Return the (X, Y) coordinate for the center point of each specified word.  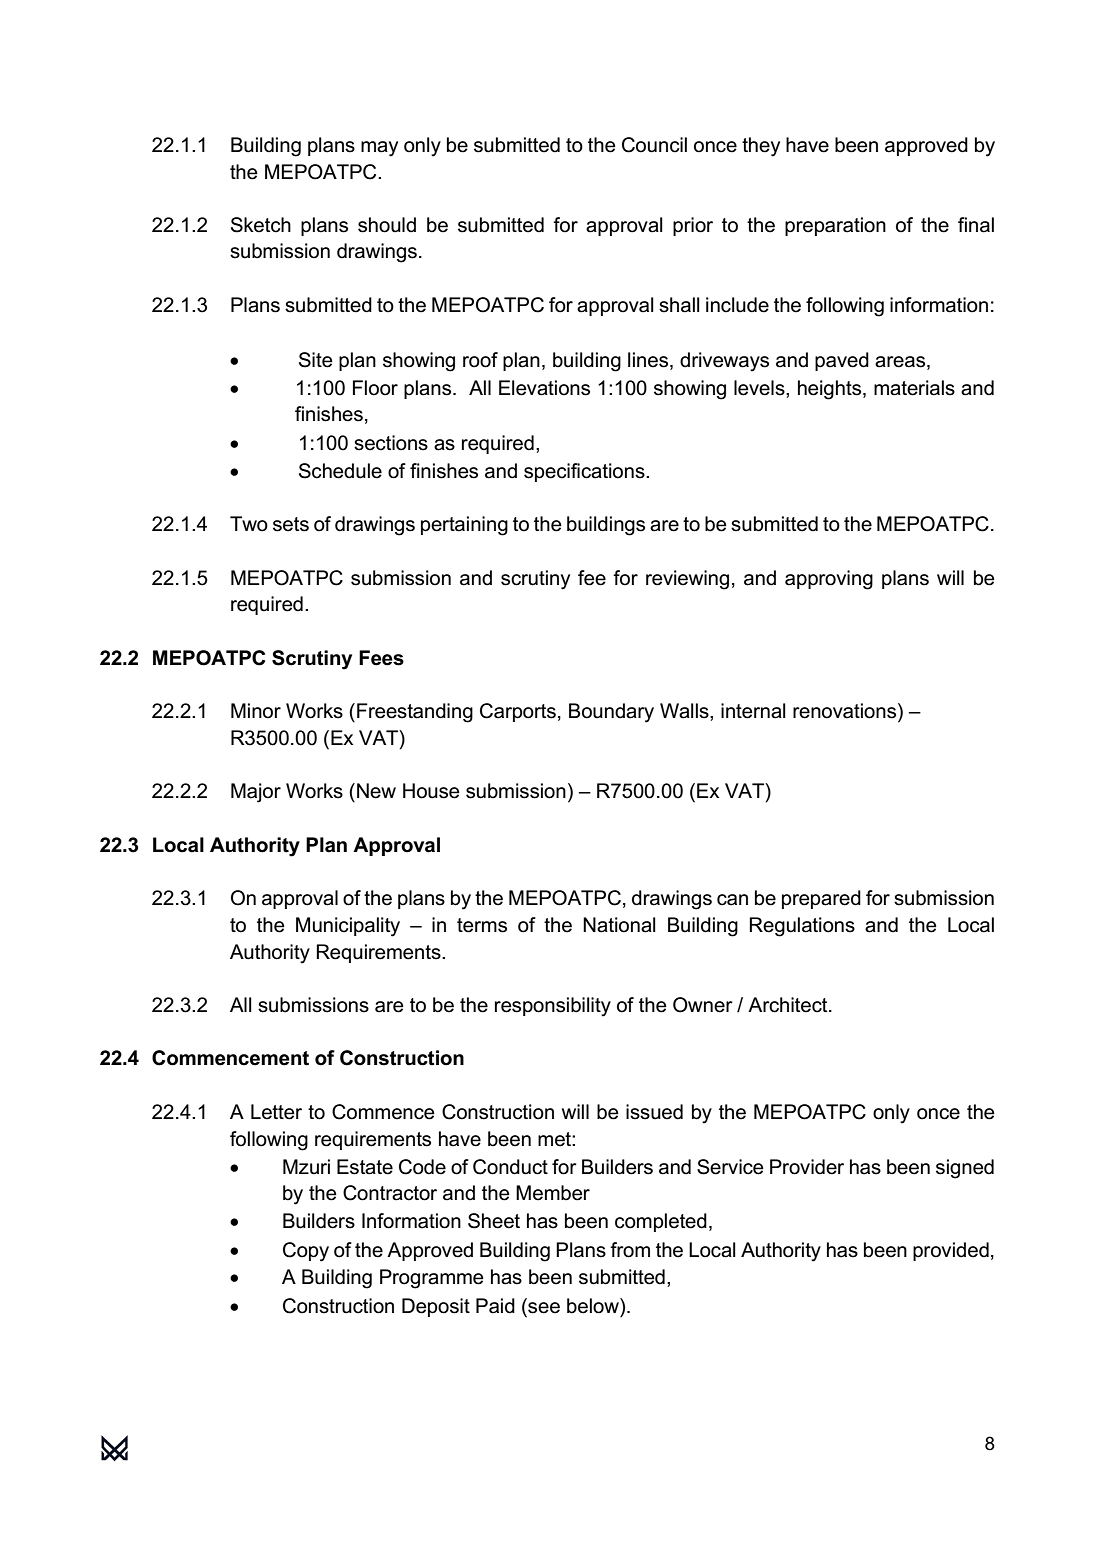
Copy (306, 1252)
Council (654, 145)
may (379, 149)
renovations (844, 711)
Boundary (611, 713)
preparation (835, 226)
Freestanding (415, 713)
